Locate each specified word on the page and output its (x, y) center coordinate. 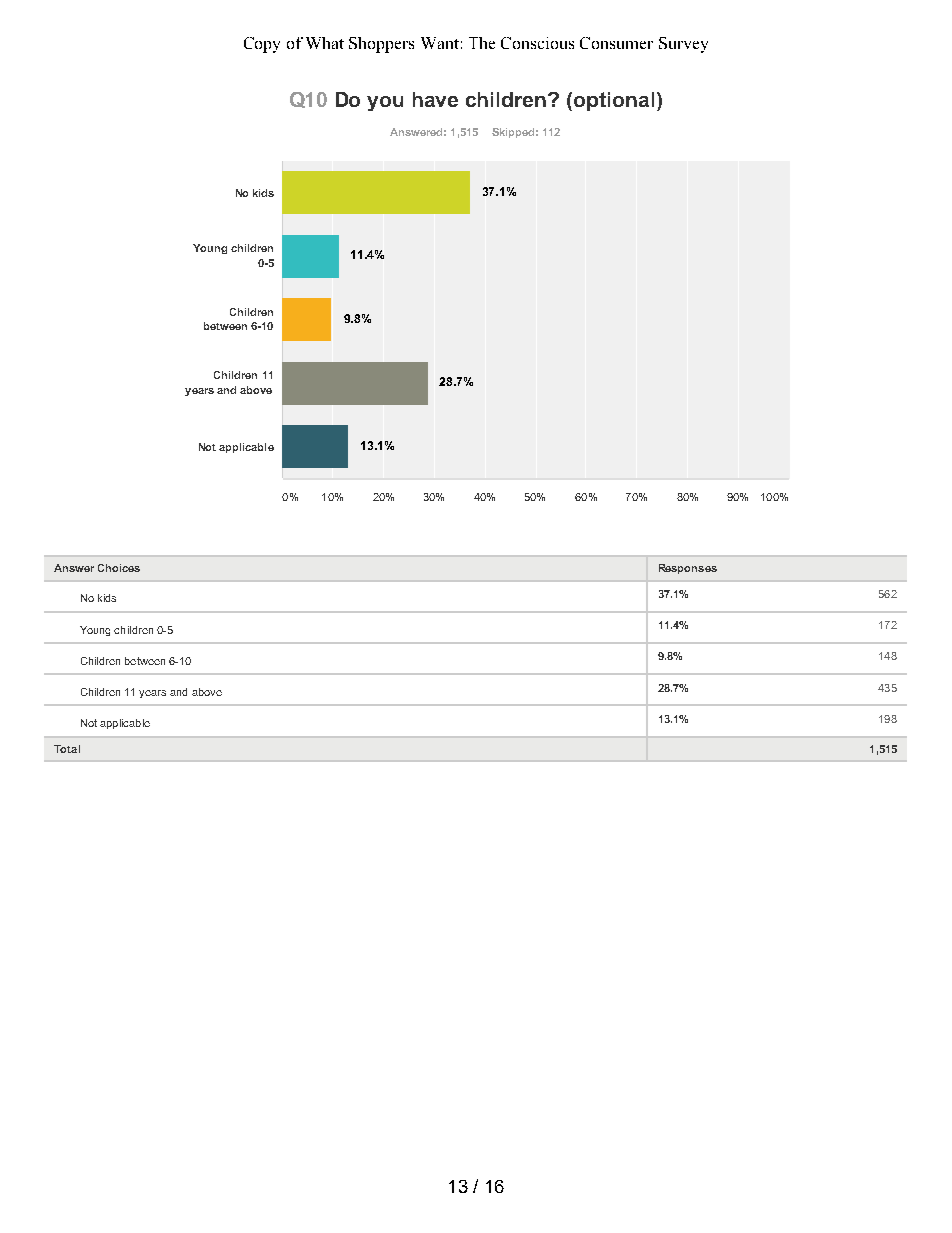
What (325, 43)
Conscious (537, 43)
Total (67, 749)
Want (440, 43)
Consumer (616, 43)
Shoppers (381, 45)
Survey (683, 45)
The (482, 43)
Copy (262, 45)
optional (614, 101)
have (435, 99)
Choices (119, 568)
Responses (688, 569)
